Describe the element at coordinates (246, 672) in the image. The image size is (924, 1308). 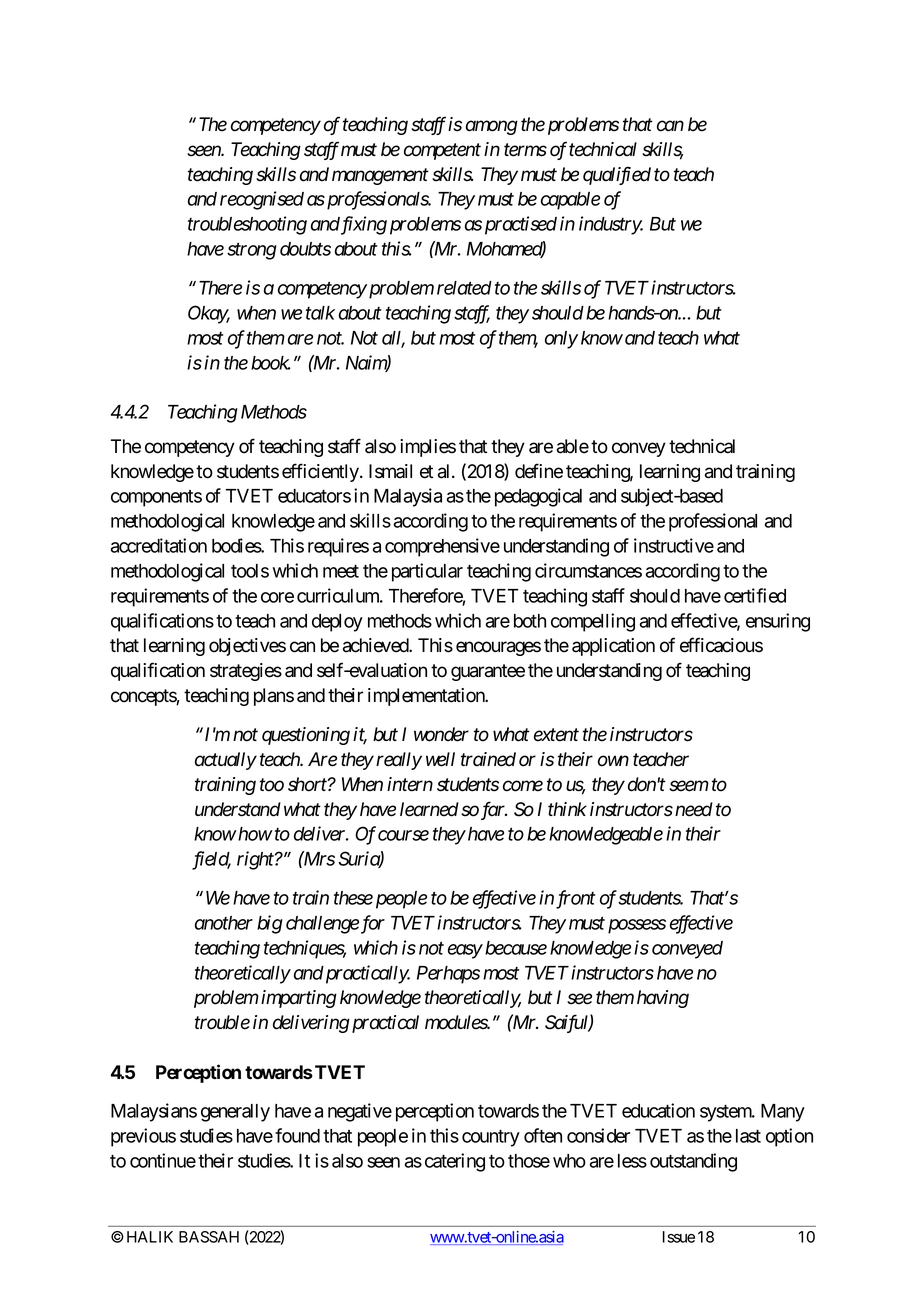
I see `strategies` at that location.
